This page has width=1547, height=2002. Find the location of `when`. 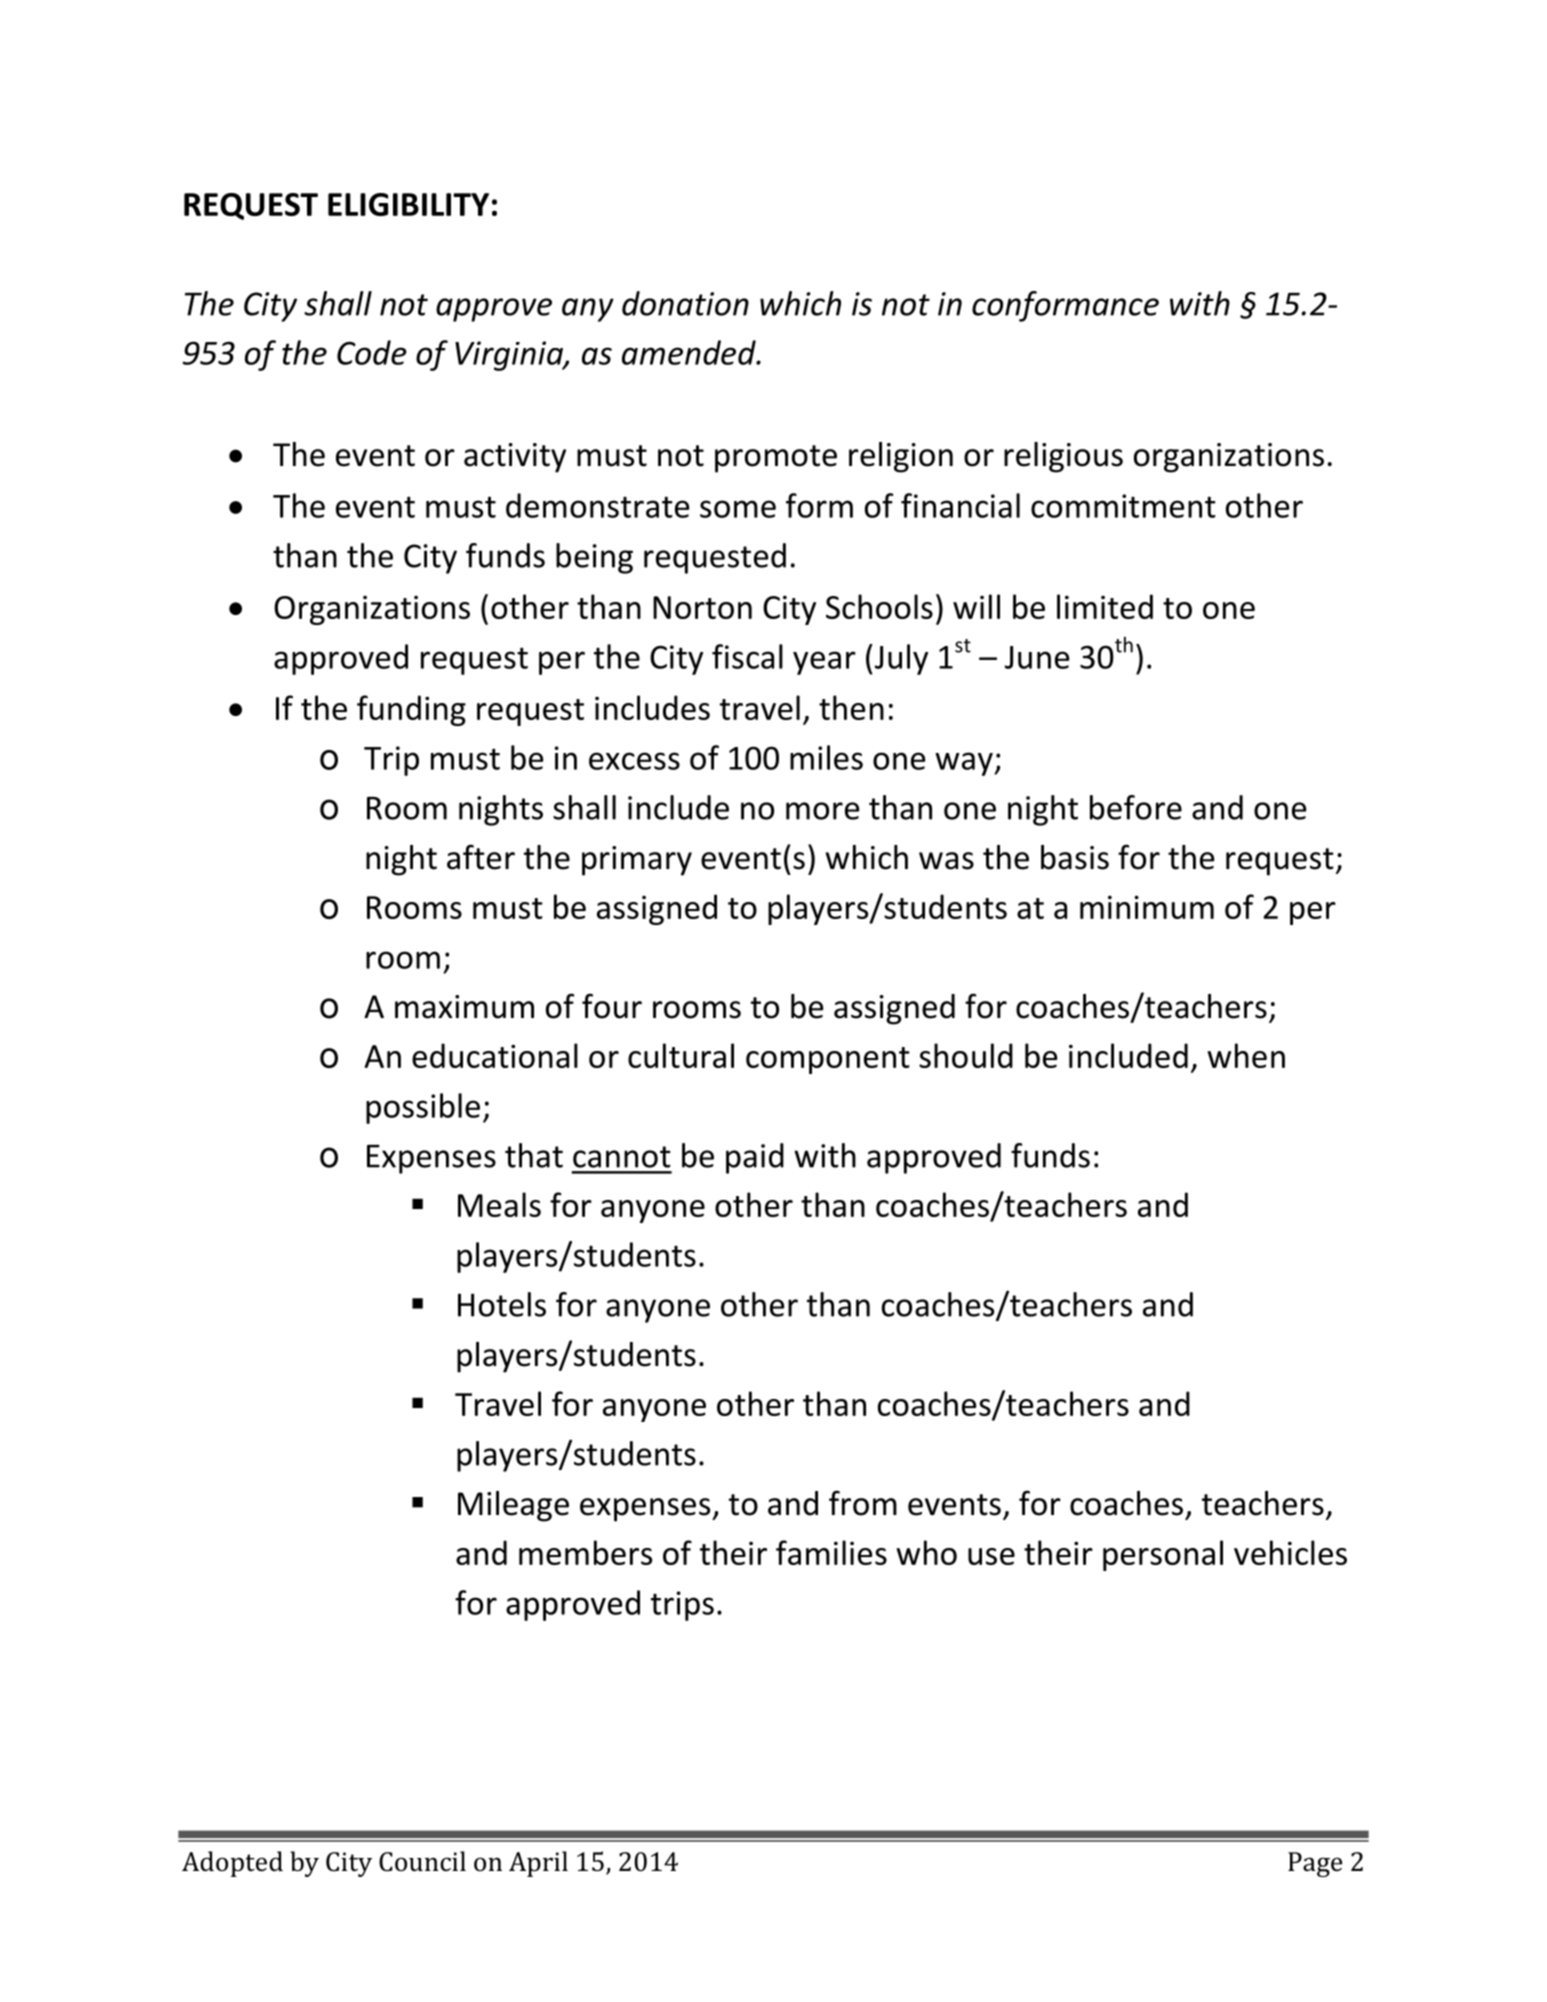

when is located at coordinates (1246, 1055).
